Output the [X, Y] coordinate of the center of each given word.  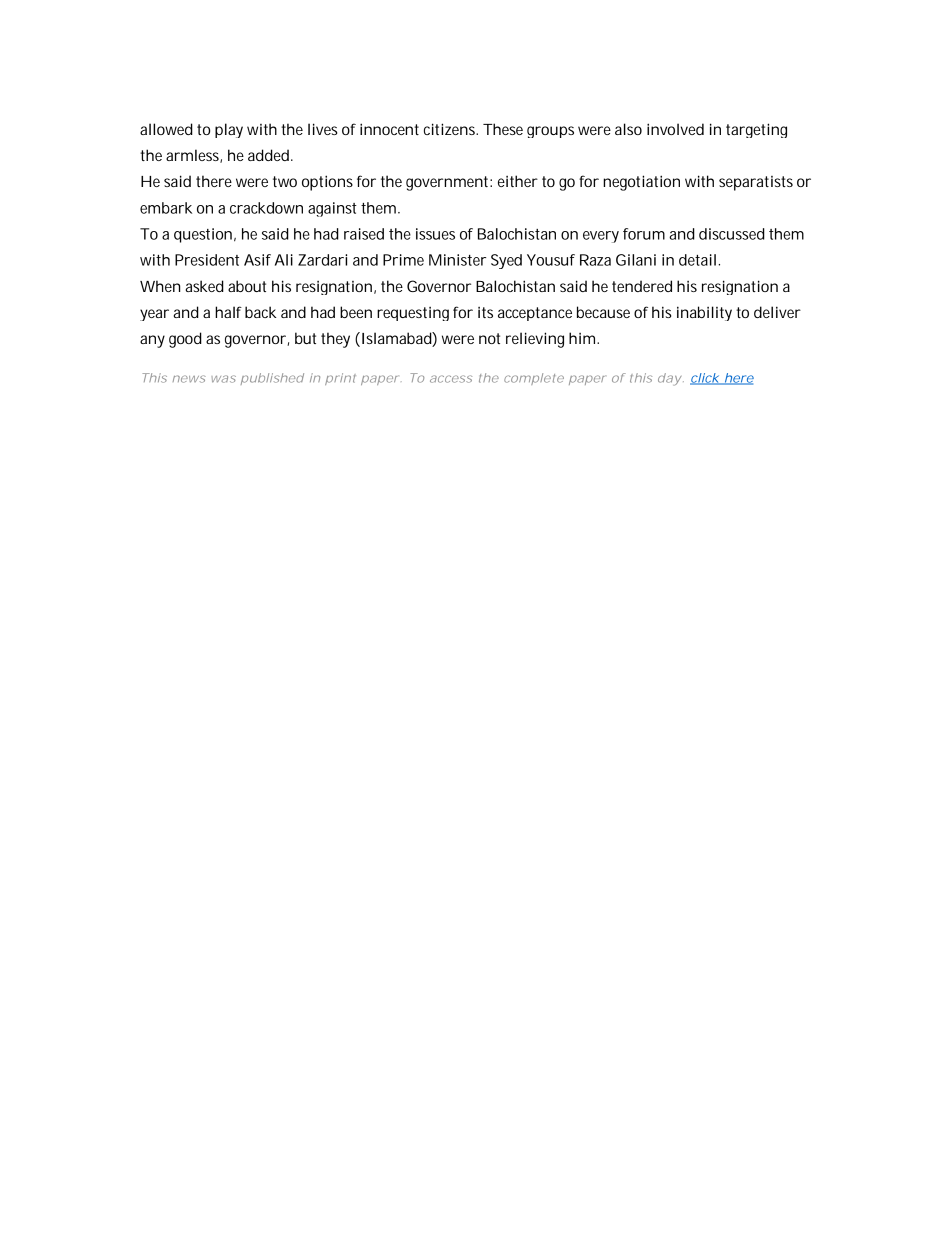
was [223, 379]
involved [675, 129]
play [229, 130]
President [207, 260]
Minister [457, 260]
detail [697, 260]
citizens [451, 129]
